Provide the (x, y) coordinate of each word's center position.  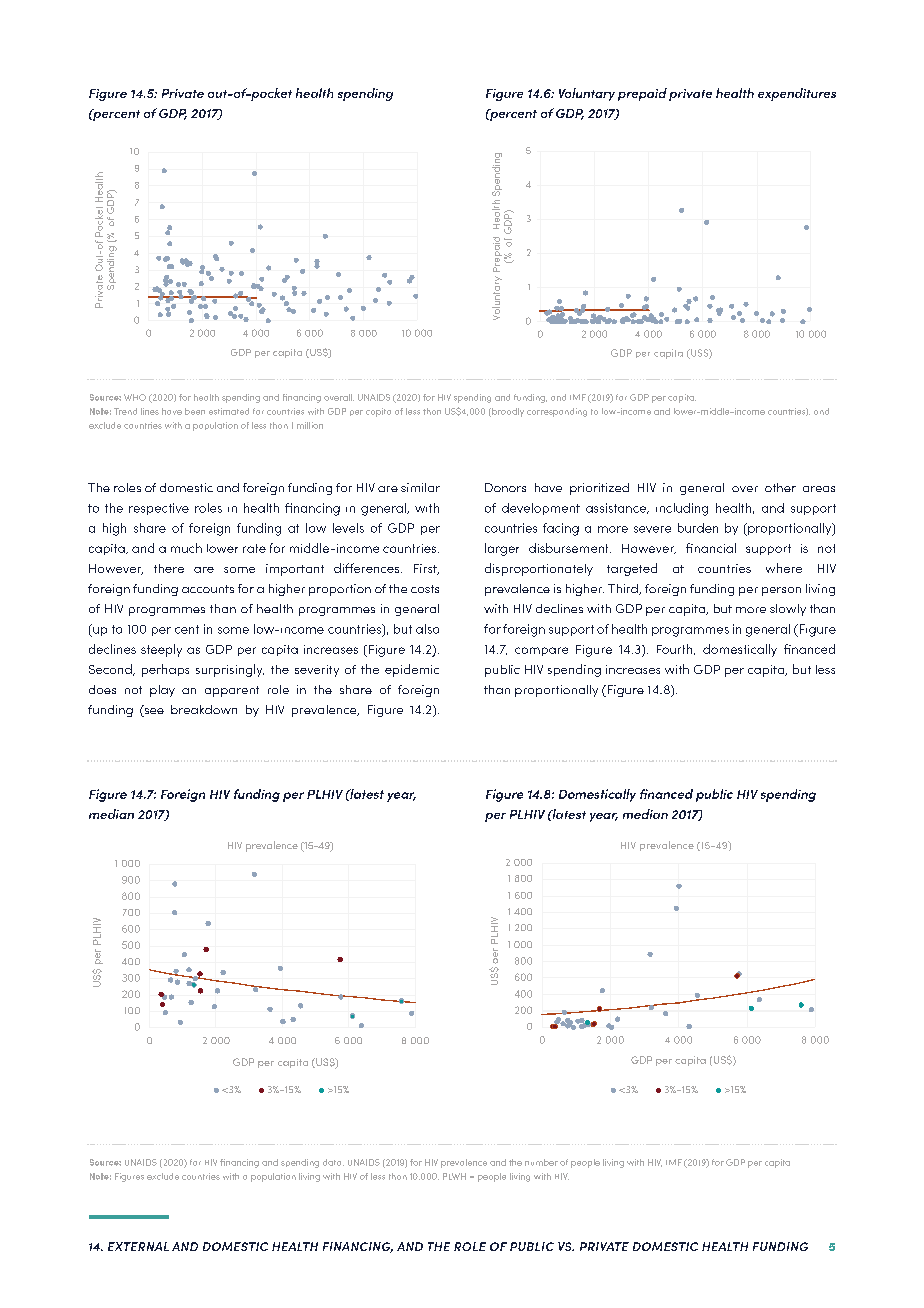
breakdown (204, 709)
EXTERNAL (138, 1246)
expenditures (797, 94)
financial (711, 548)
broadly (507, 412)
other (780, 487)
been (195, 411)
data (333, 1162)
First (426, 569)
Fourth (676, 649)
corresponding (557, 412)
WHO (135, 397)
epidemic (412, 670)
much (186, 548)
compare (541, 651)
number (541, 1162)
